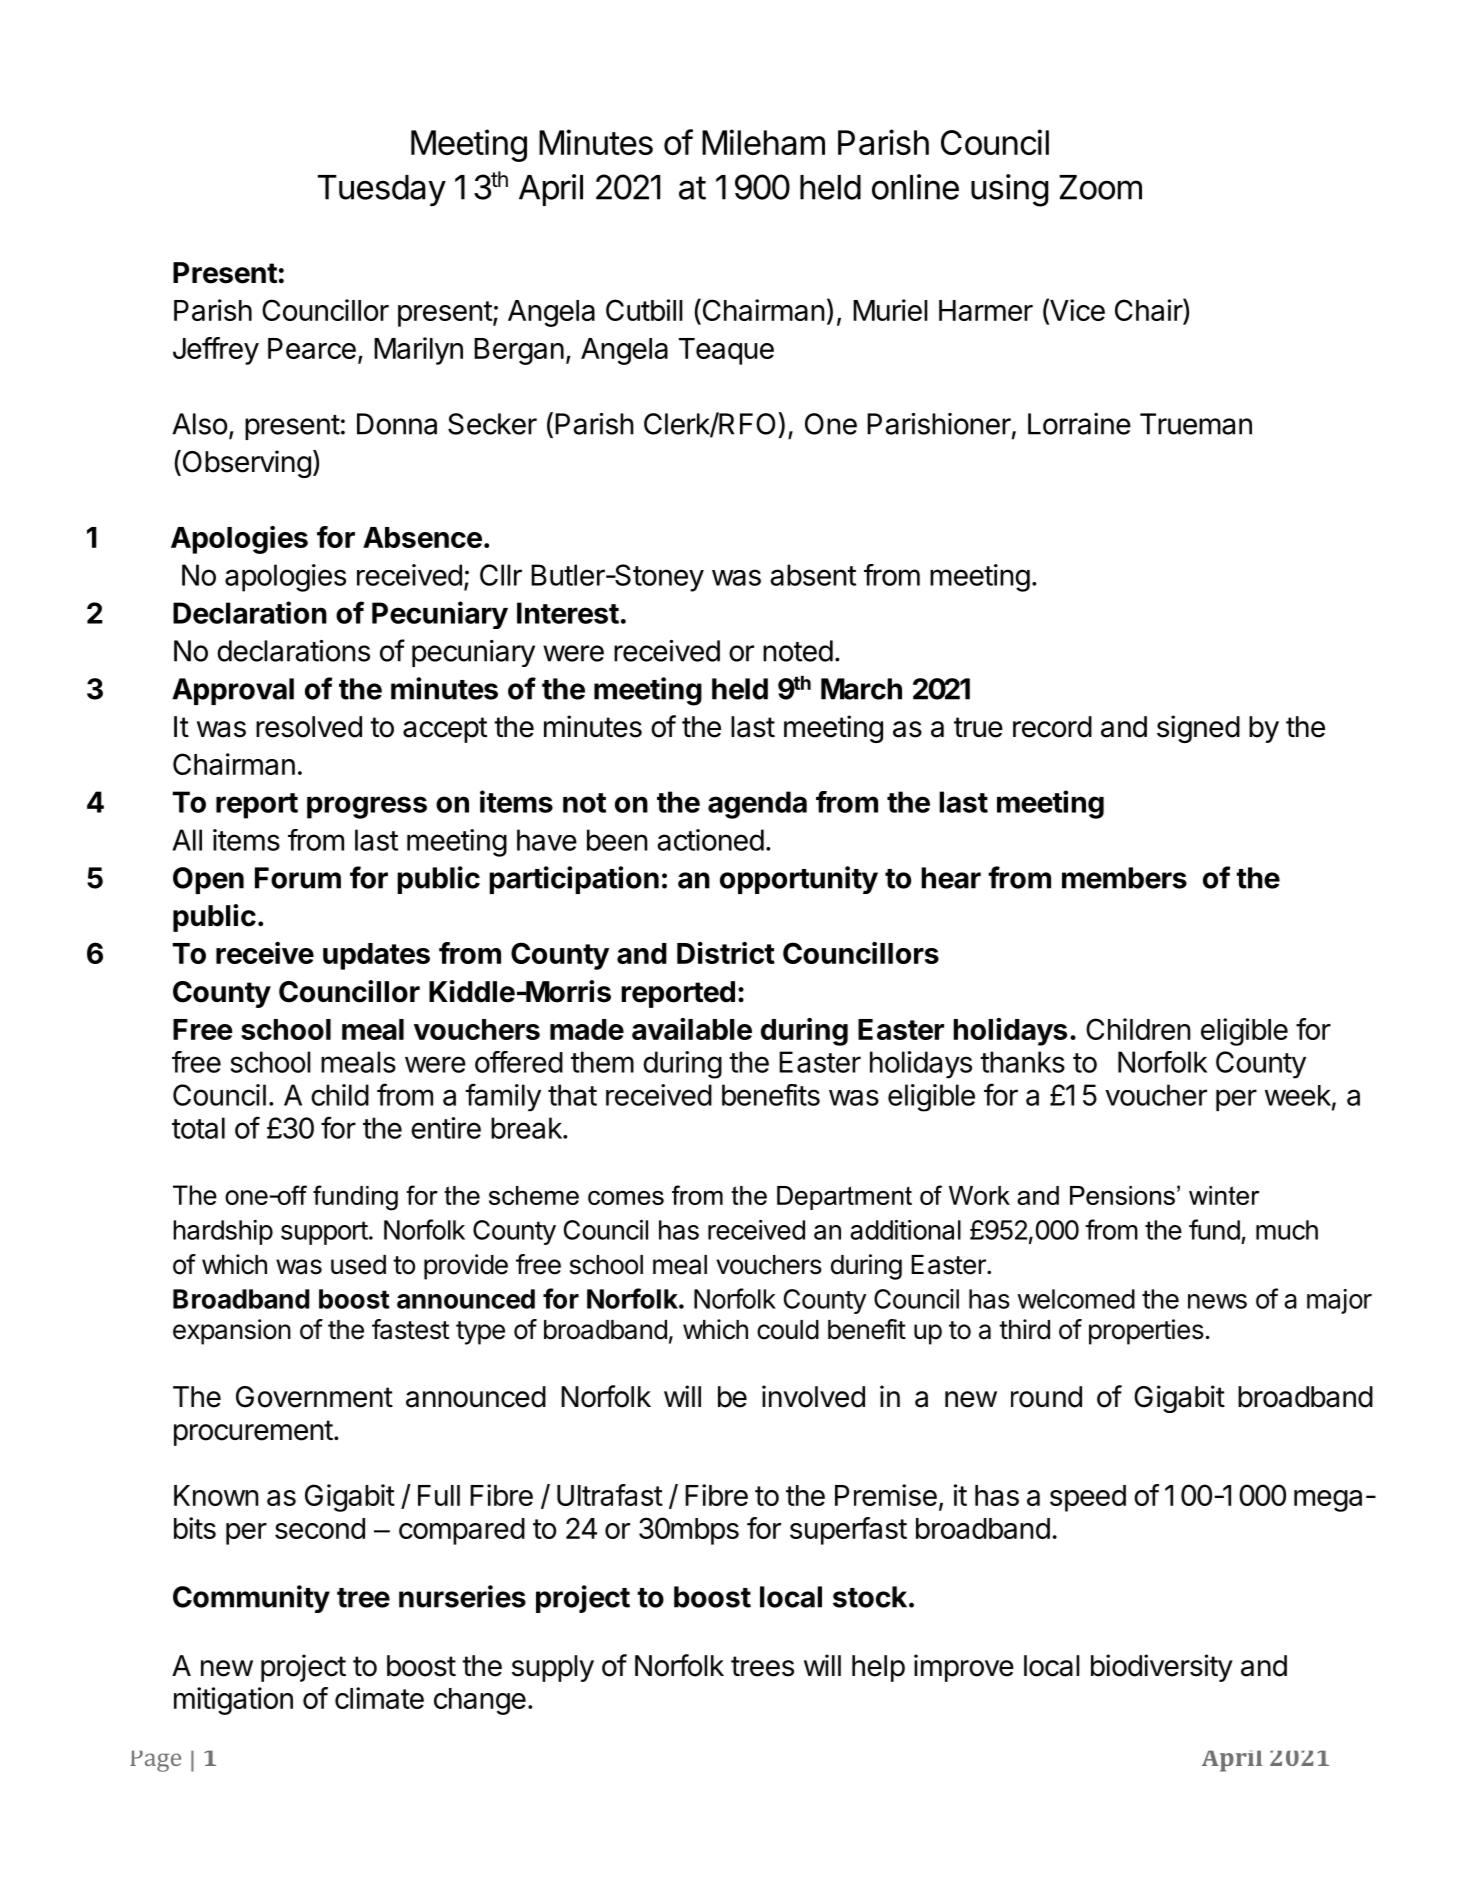 The height and width of the image is (1888, 1459). I want to click on District, so click(726, 953).
